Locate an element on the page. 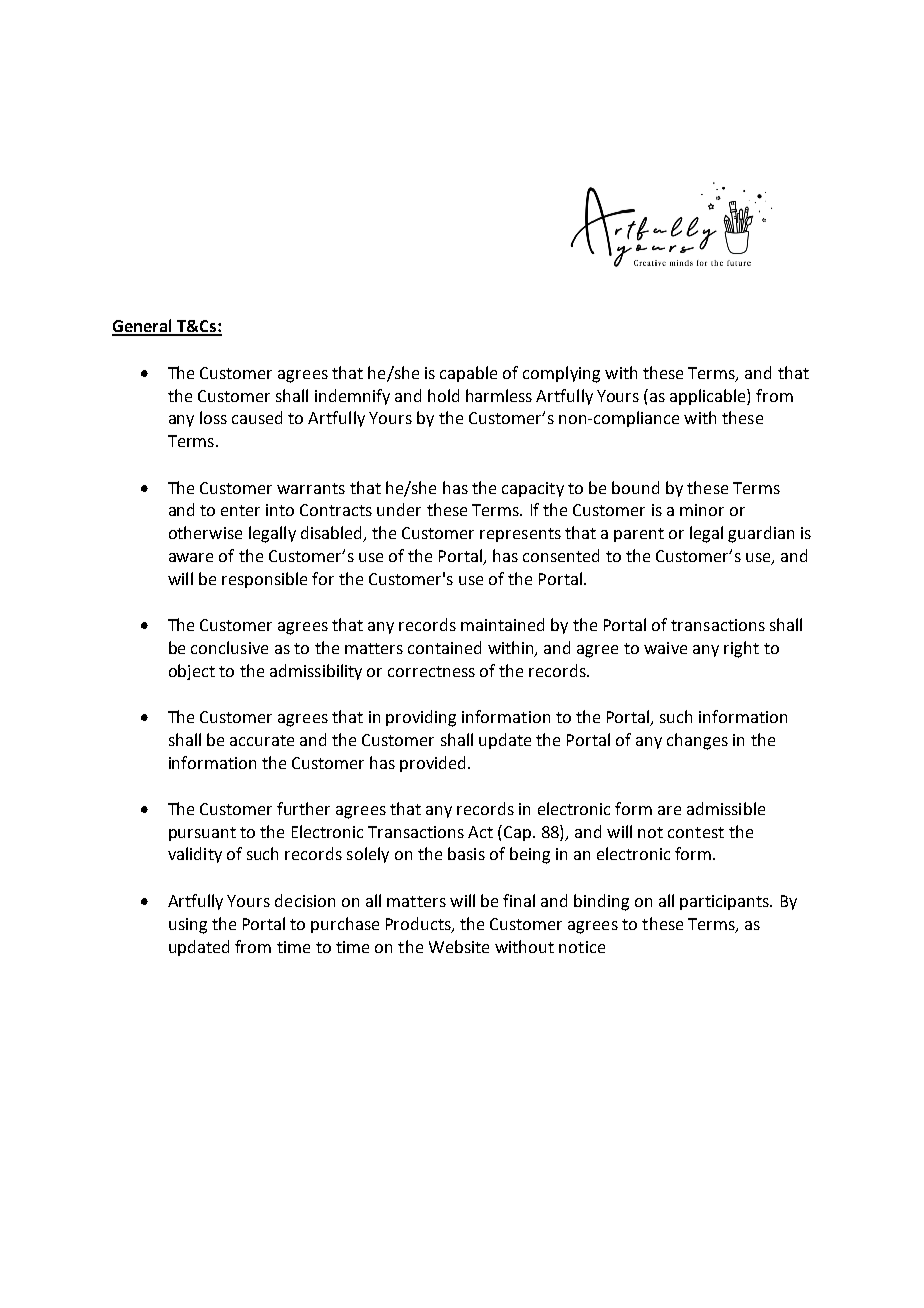  participants is located at coordinates (725, 902).
